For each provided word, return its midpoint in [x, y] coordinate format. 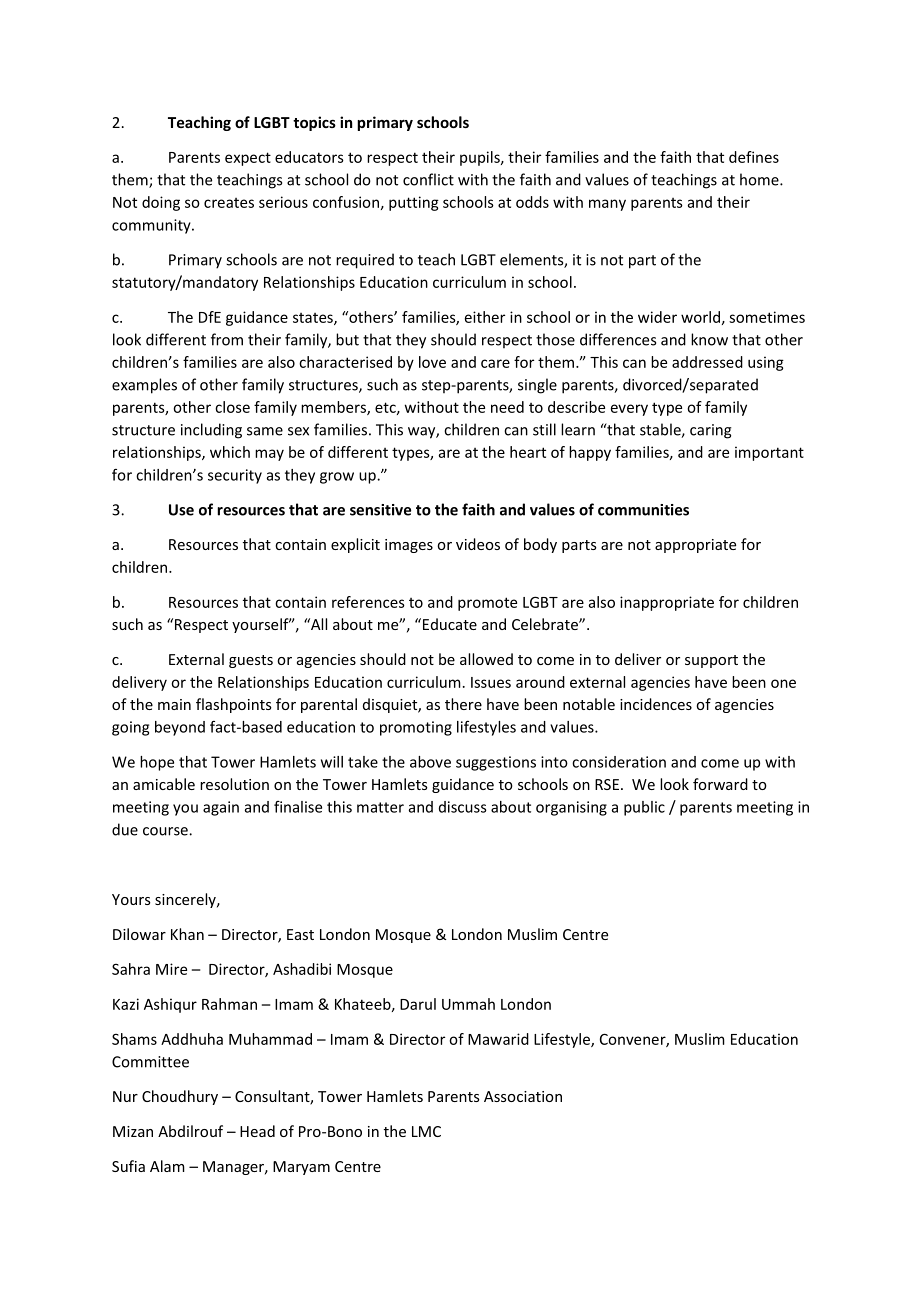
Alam [167, 1166]
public [644, 808]
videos [478, 544]
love [432, 362]
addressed [707, 362]
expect [248, 159]
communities [643, 510]
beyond [180, 728]
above [430, 762]
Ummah [468, 1004]
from [227, 339]
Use [181, 510]
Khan [187, 934]
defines [754, 157]
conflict [428, 179]
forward [720, 784]
